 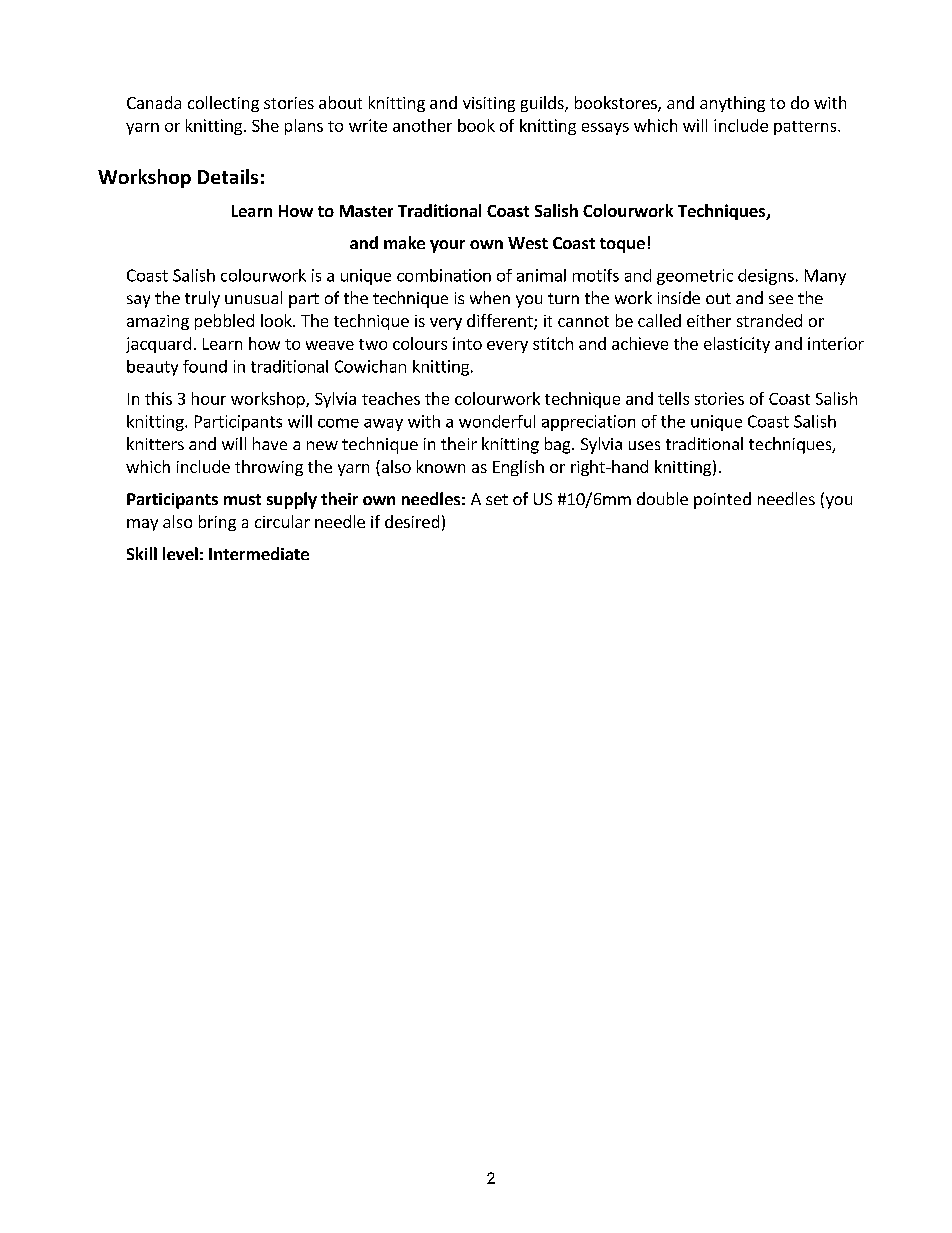 I want to click on wonderful, so click(x=497, y=421).
